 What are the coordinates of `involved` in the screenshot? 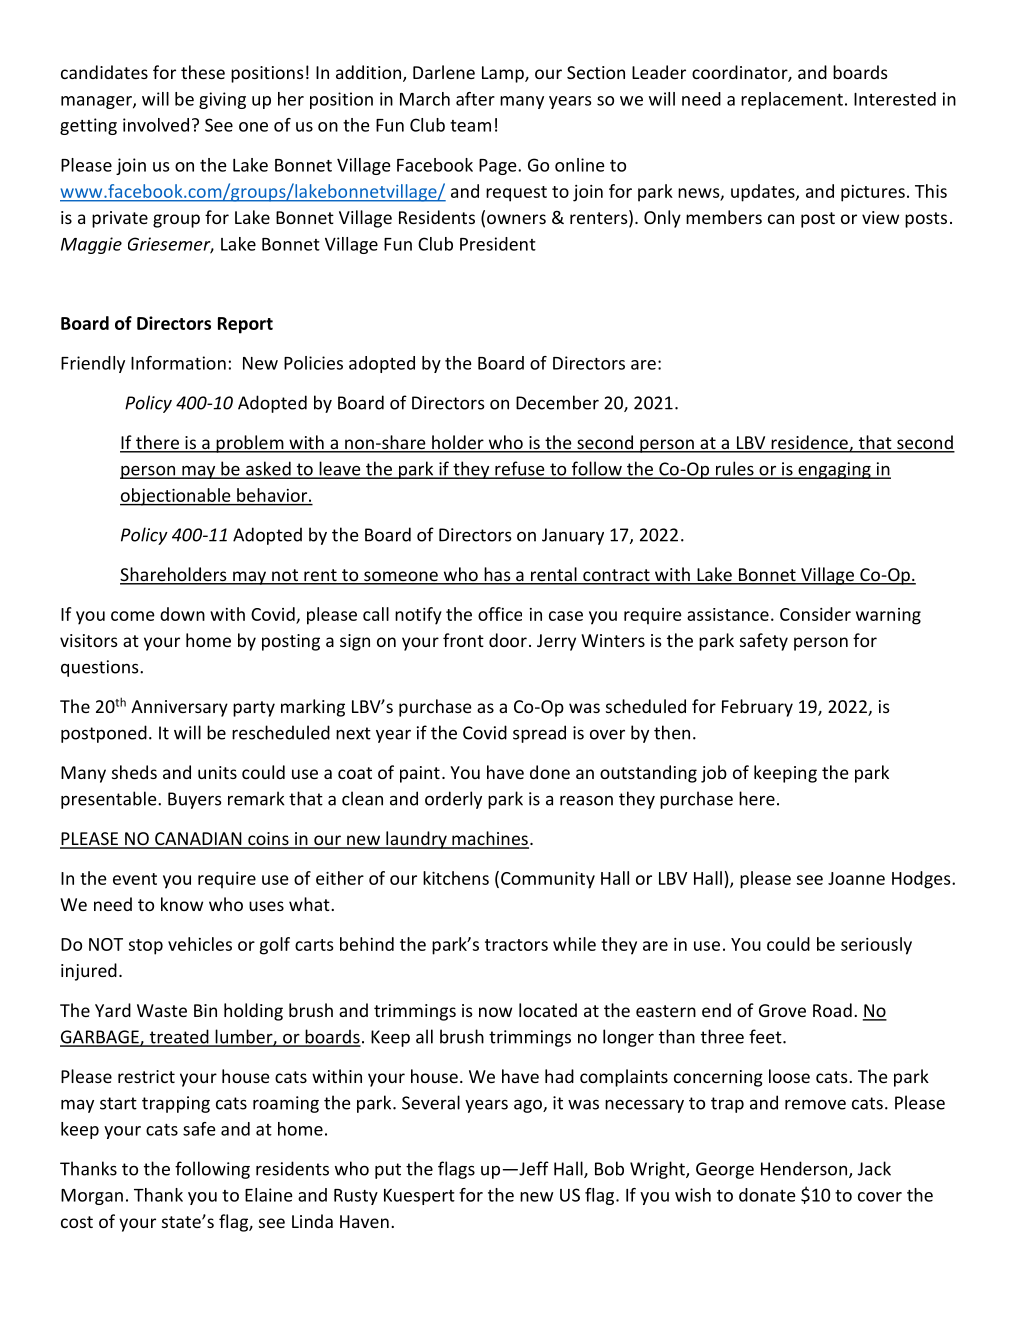 It's located at (156, 125).
